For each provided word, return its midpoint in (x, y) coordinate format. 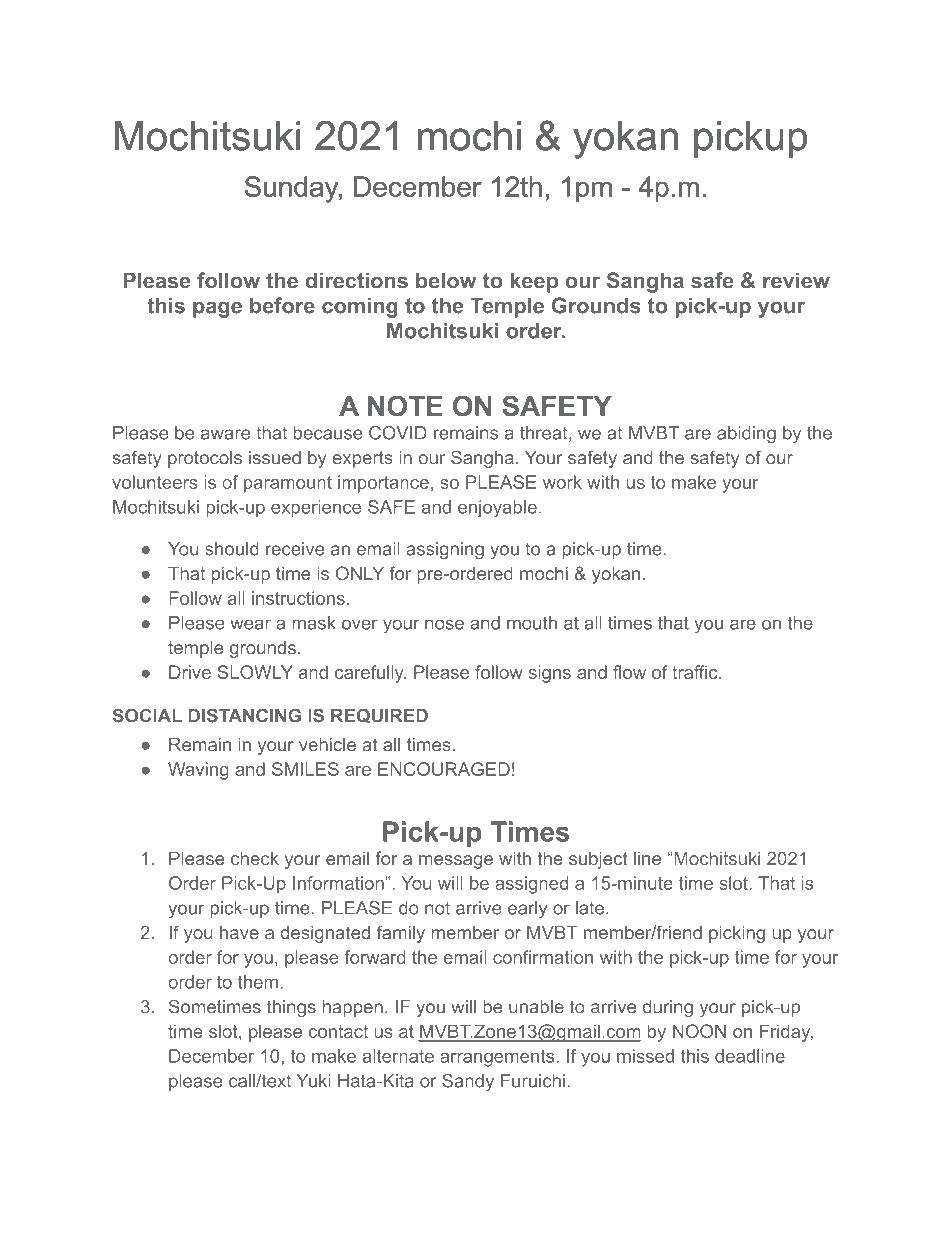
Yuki (314, 1081)
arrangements (497, 1058)
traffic (696, 672)
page (217, 310)
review (796, 280)
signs (550, 674)
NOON (699, 1031)
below (446, 280)
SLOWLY (255, 672)
